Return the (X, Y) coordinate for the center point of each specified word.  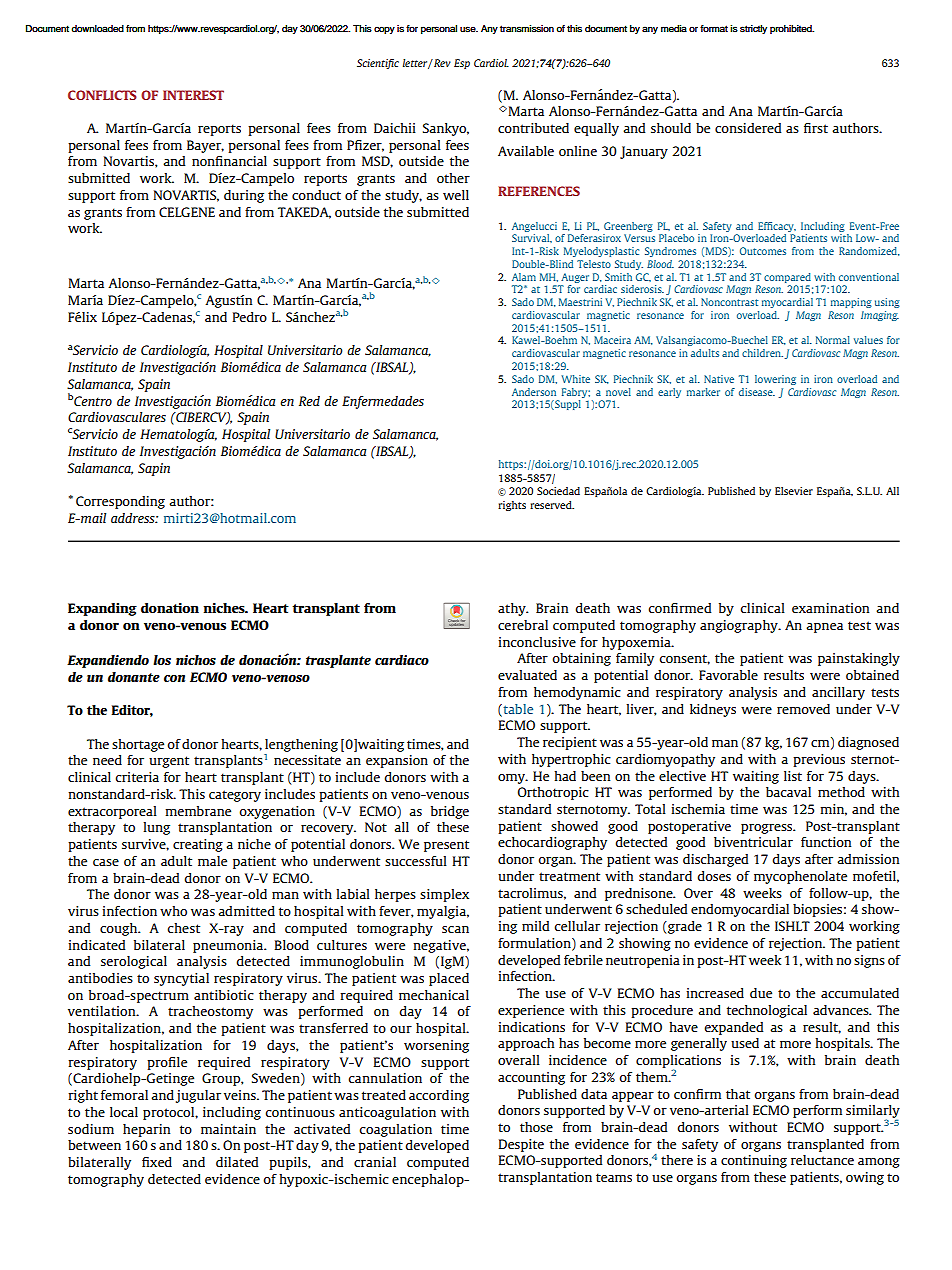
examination (830, 608)
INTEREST (193, 95)
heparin (146, 1130)
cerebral (523, 625)
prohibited (792, 29)
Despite (521, 1145)
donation (170, 608)
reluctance (822, 1160)
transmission (527, 29)
